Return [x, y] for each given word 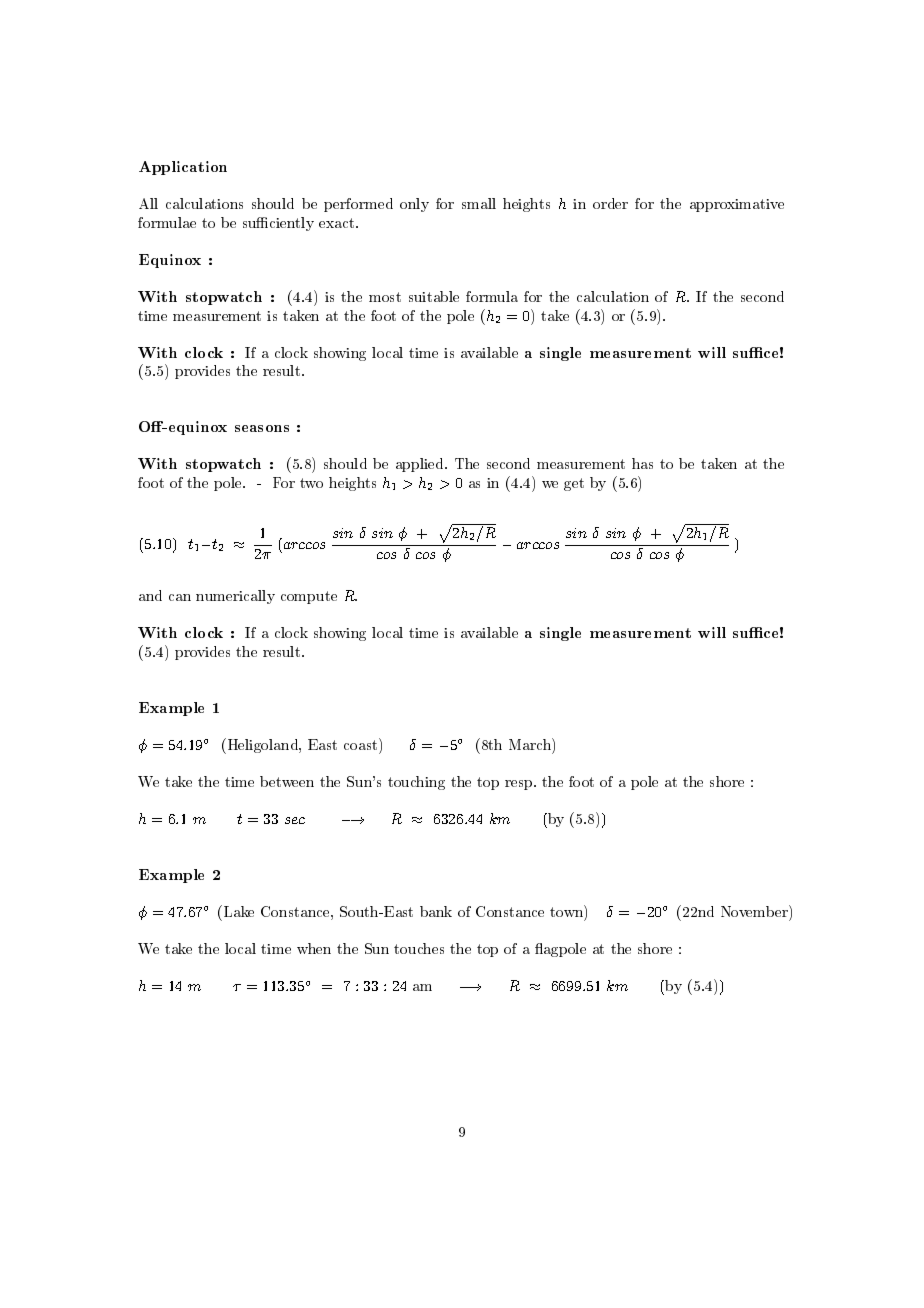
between [287, 781]
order [610, 203]
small [479, 203]
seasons [262, 428]
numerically [235, 597]
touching [416, 783]
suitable [434, 296]
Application [183, 168]
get [574, 484]
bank [436, 911]
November [755, 911]
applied [421, 465]
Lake [239, 911]
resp [520, 785]
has [642, 463]
